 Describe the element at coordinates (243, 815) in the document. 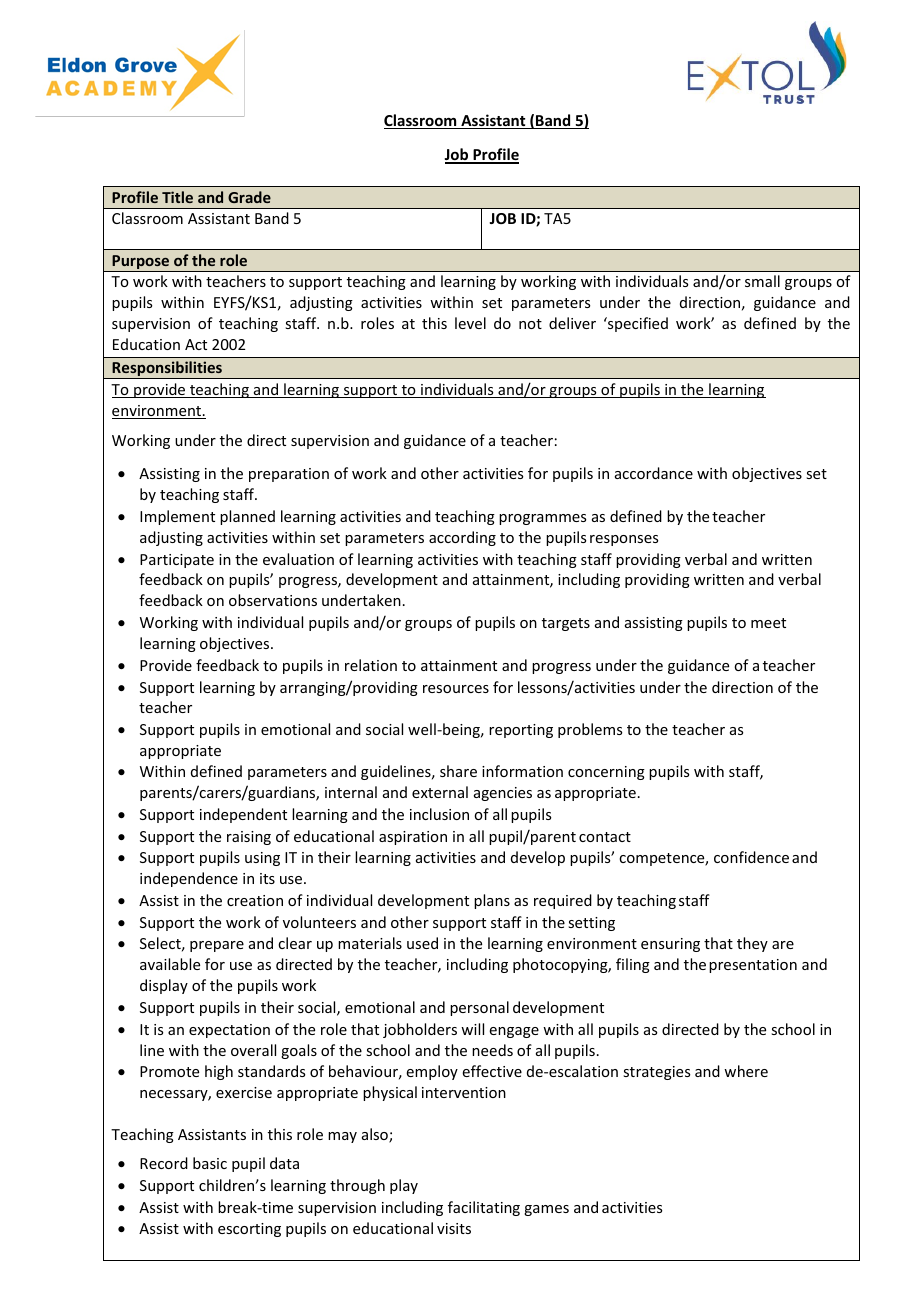

I see `independent` at that location.
